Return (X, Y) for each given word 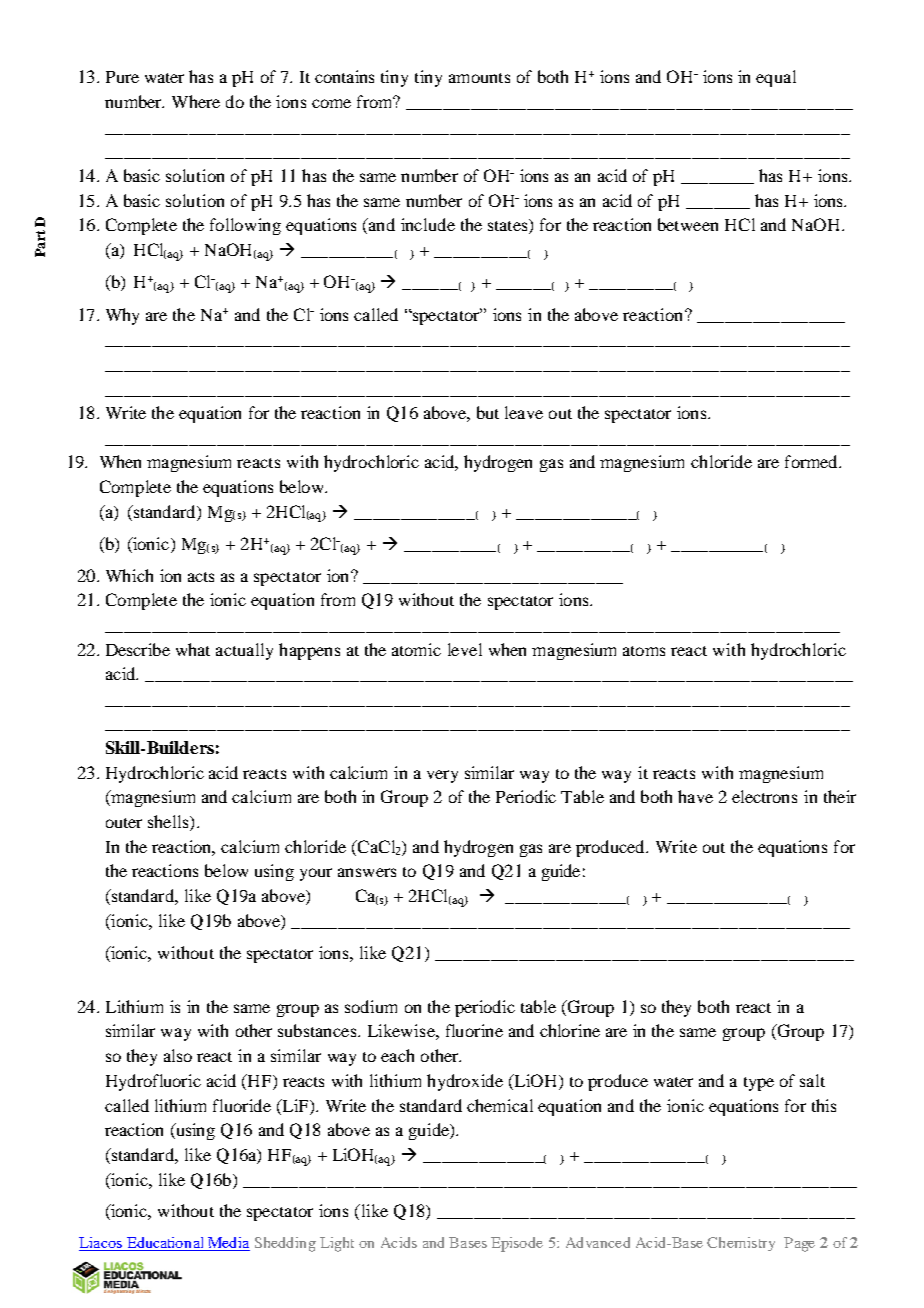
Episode (517, 1244)
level (465, 649)
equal (776, 78)
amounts (479, 78)
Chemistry (741, 1244)
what (193, 649)
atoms (644, 651)
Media (228, 1244)
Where (196, 101)
